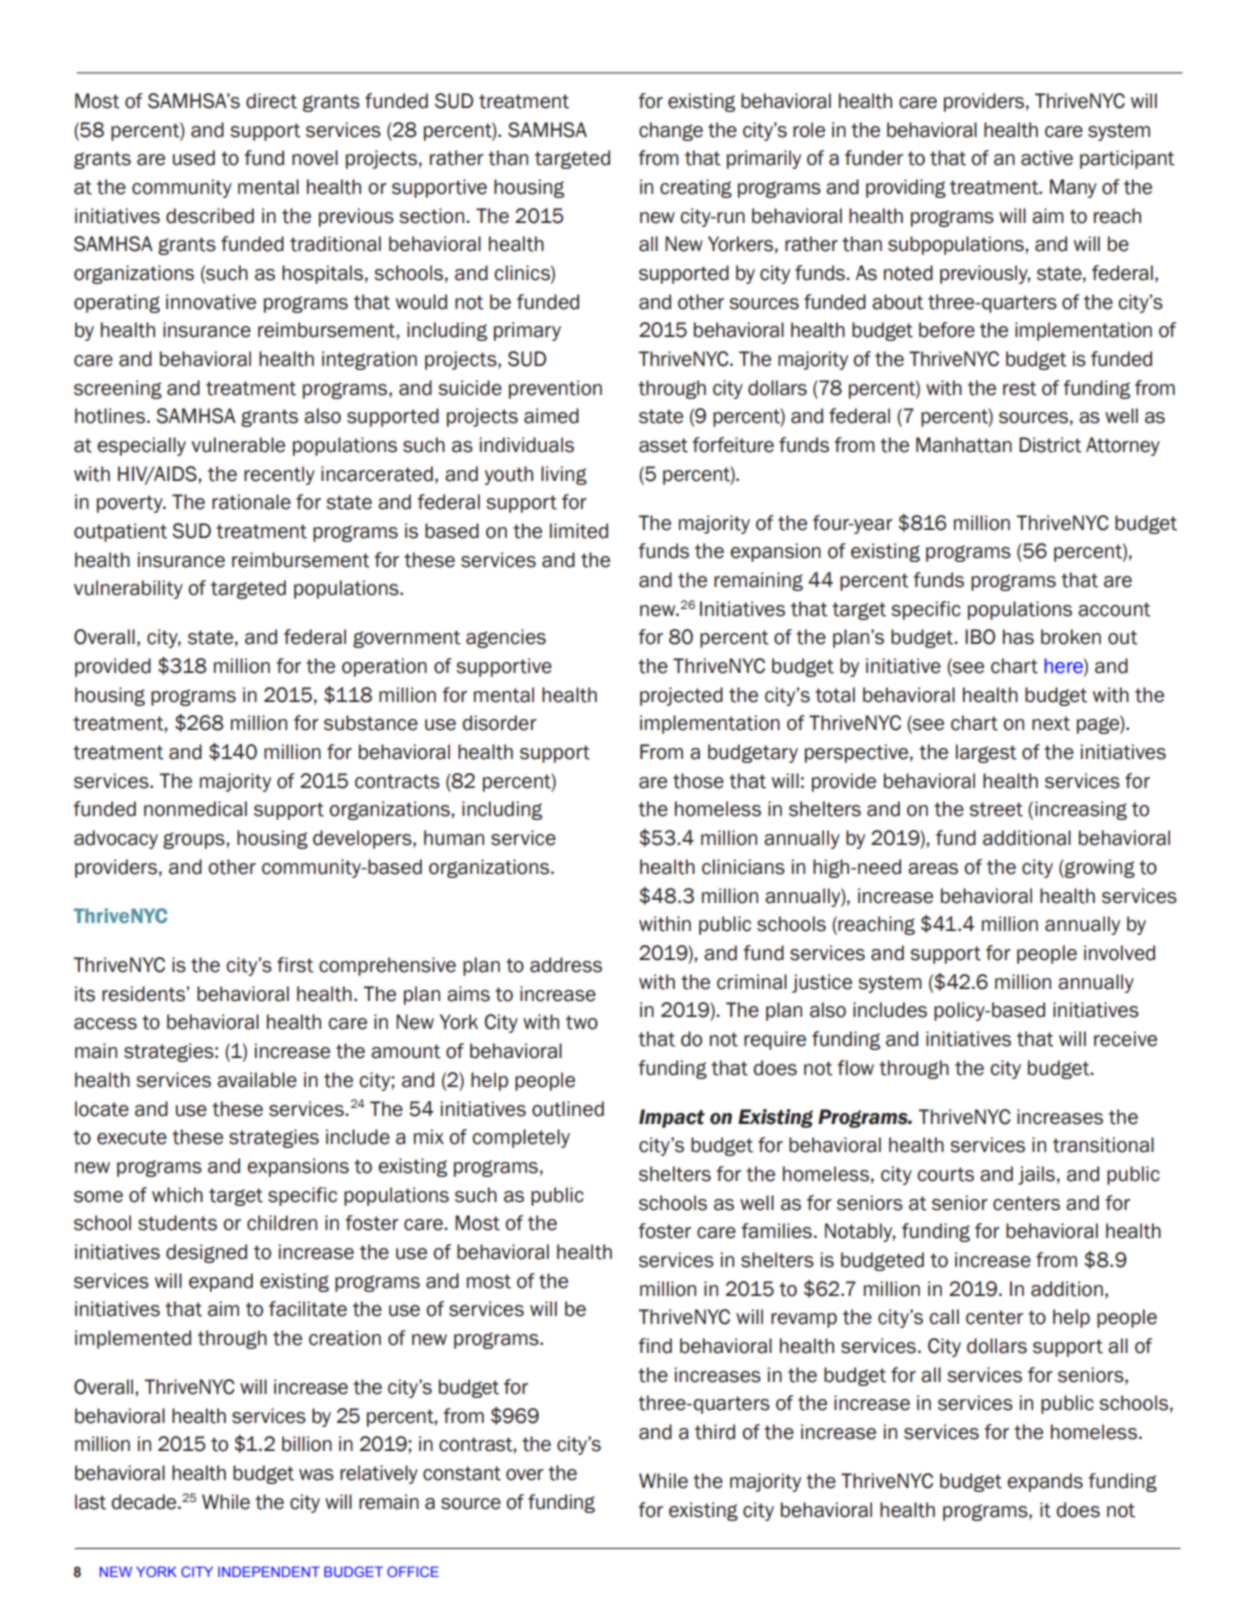 This document has height=1622, width=1253. What do you see at coordinates (698, 781) in the document?
I see `those` at bounding box center [698, 781].
